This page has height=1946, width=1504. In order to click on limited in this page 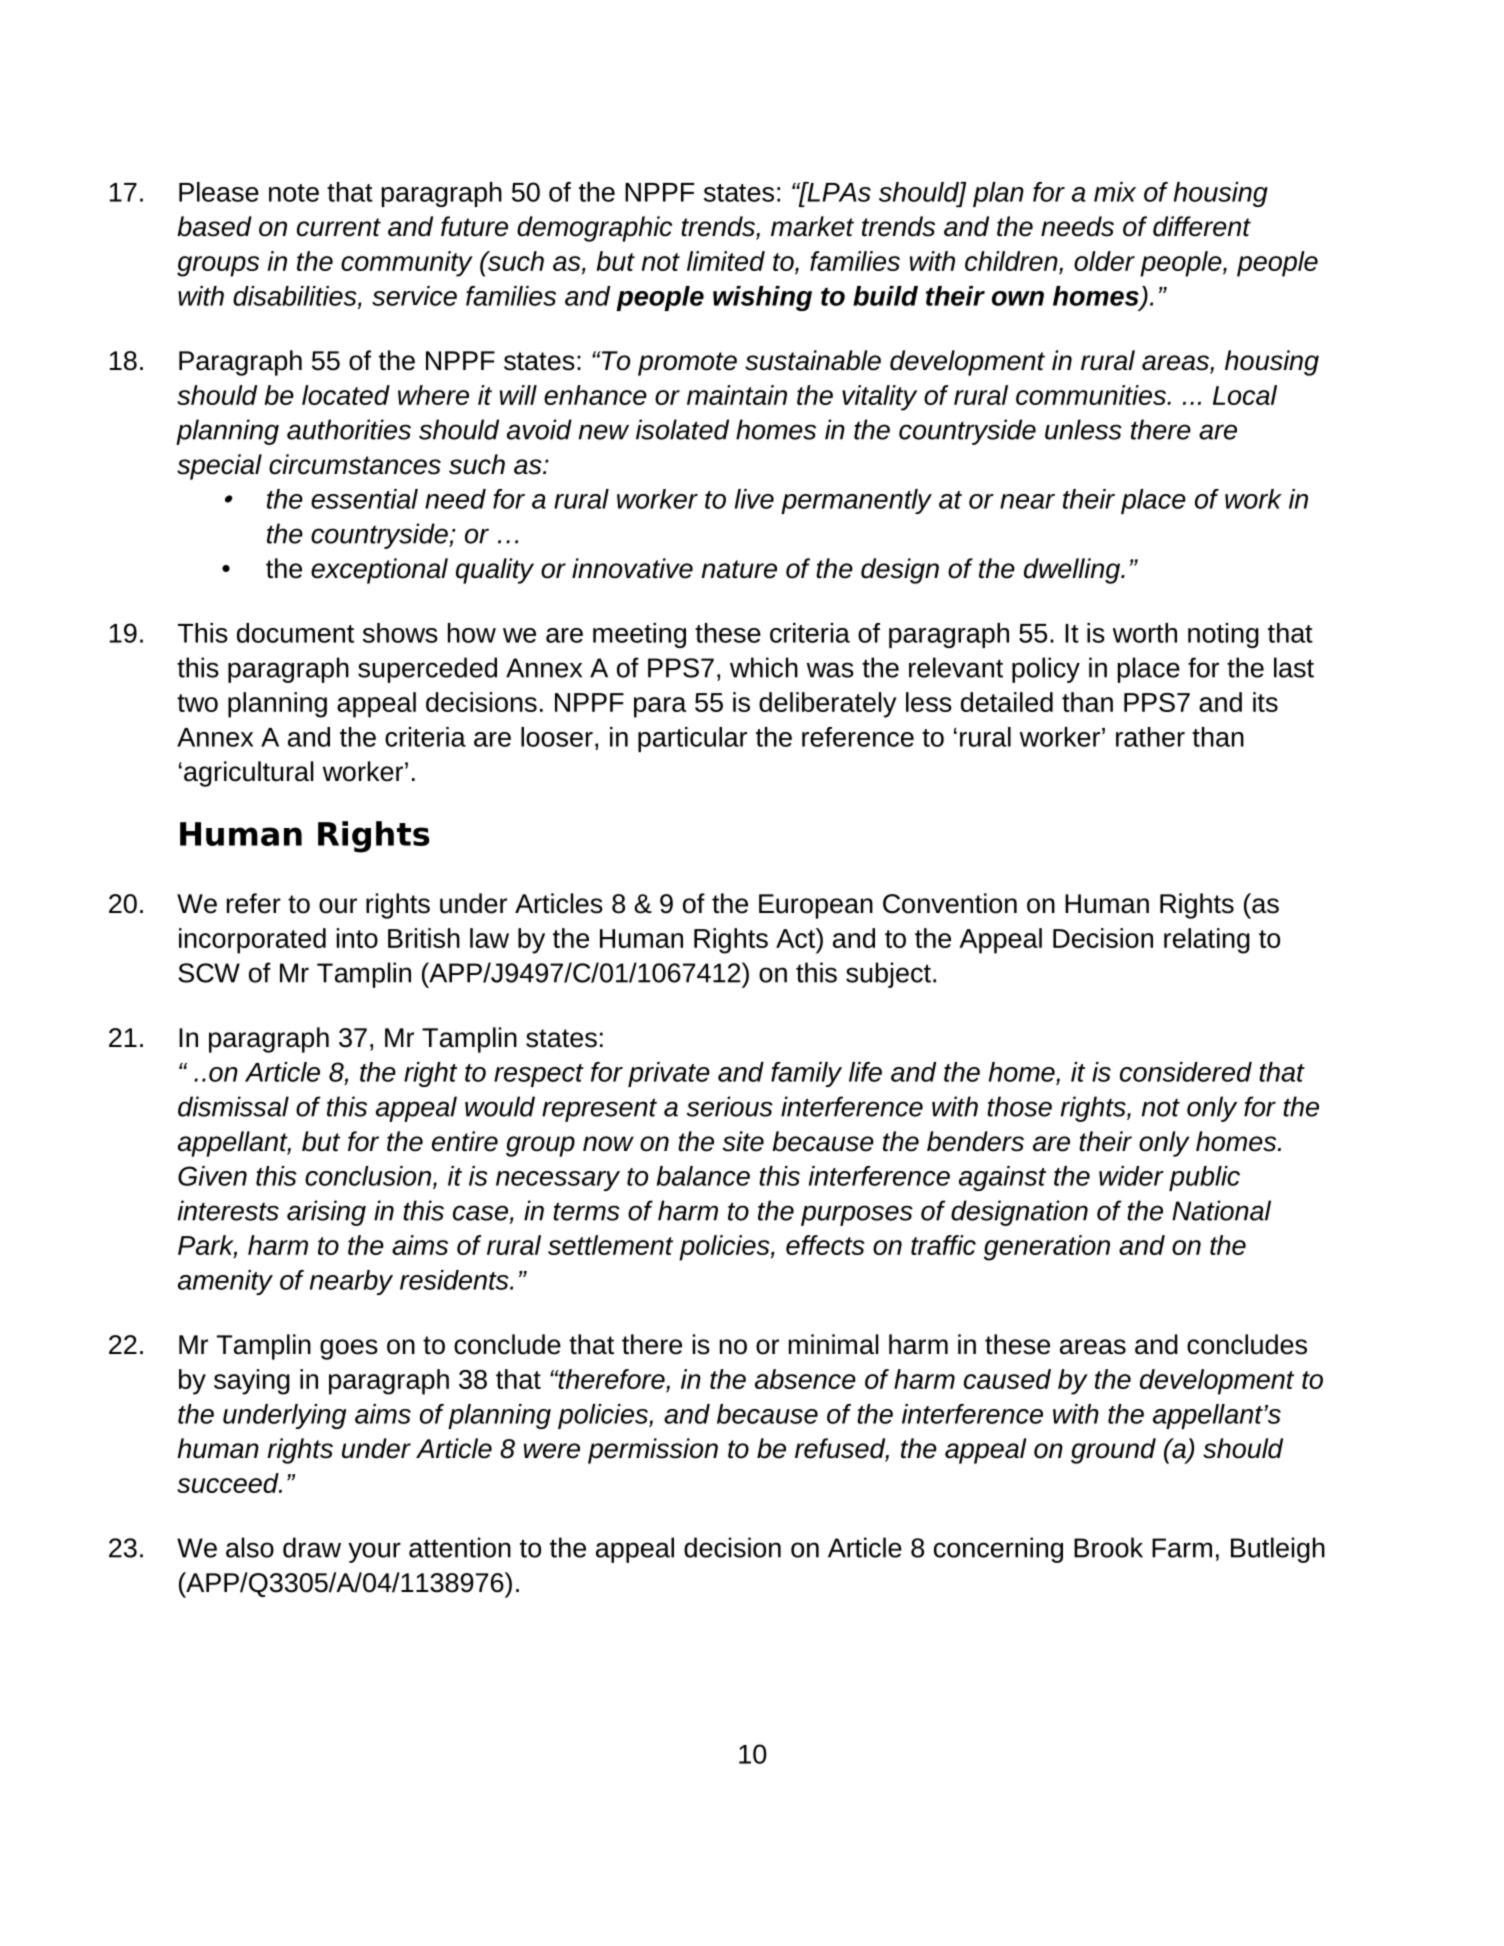, I will do `click(726, 261)`.
